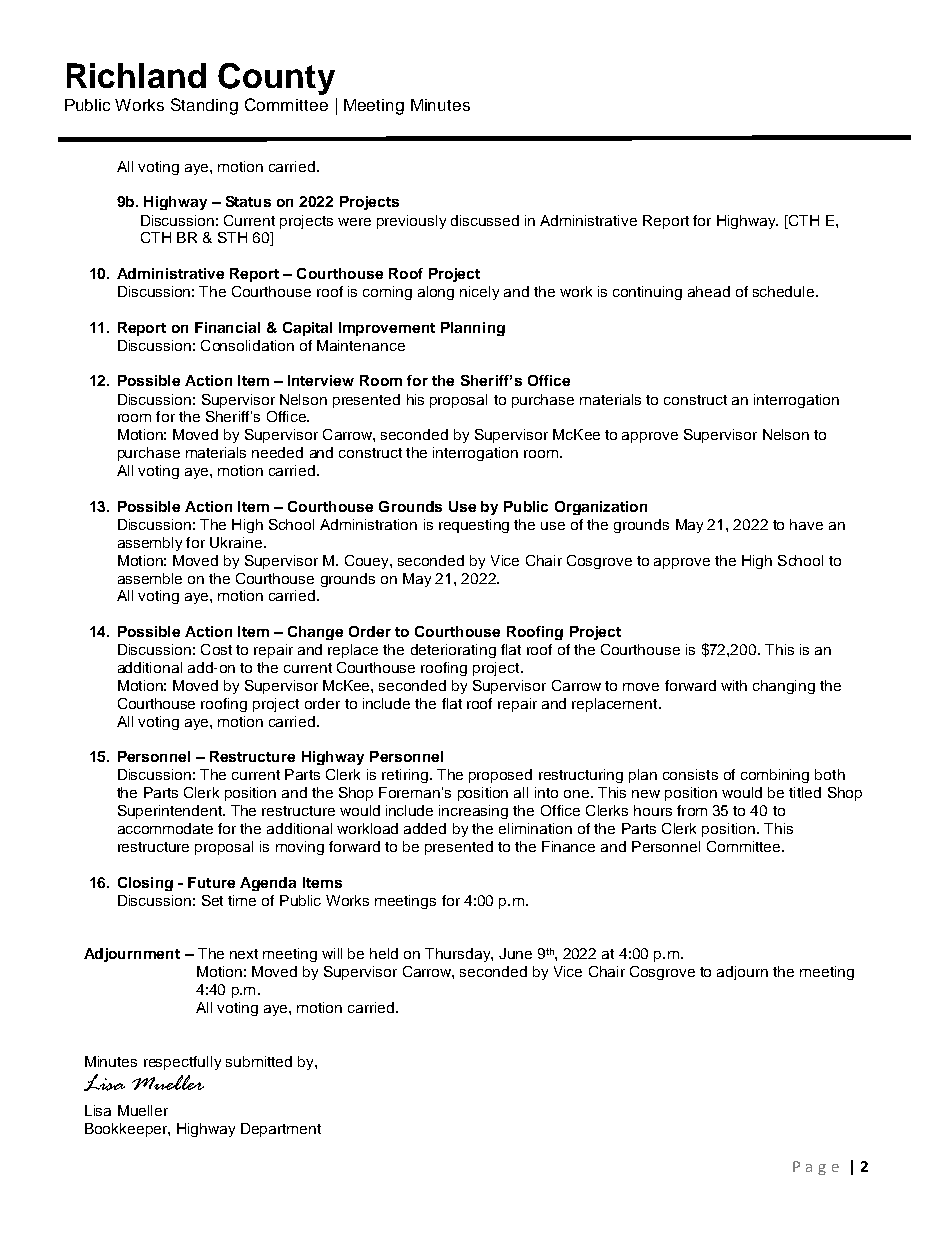 The height and width of the screenshot is (1233, 952). Describe the element at coordinates (453, 651) in the screenshot. I see `deteriorating` at that location.
